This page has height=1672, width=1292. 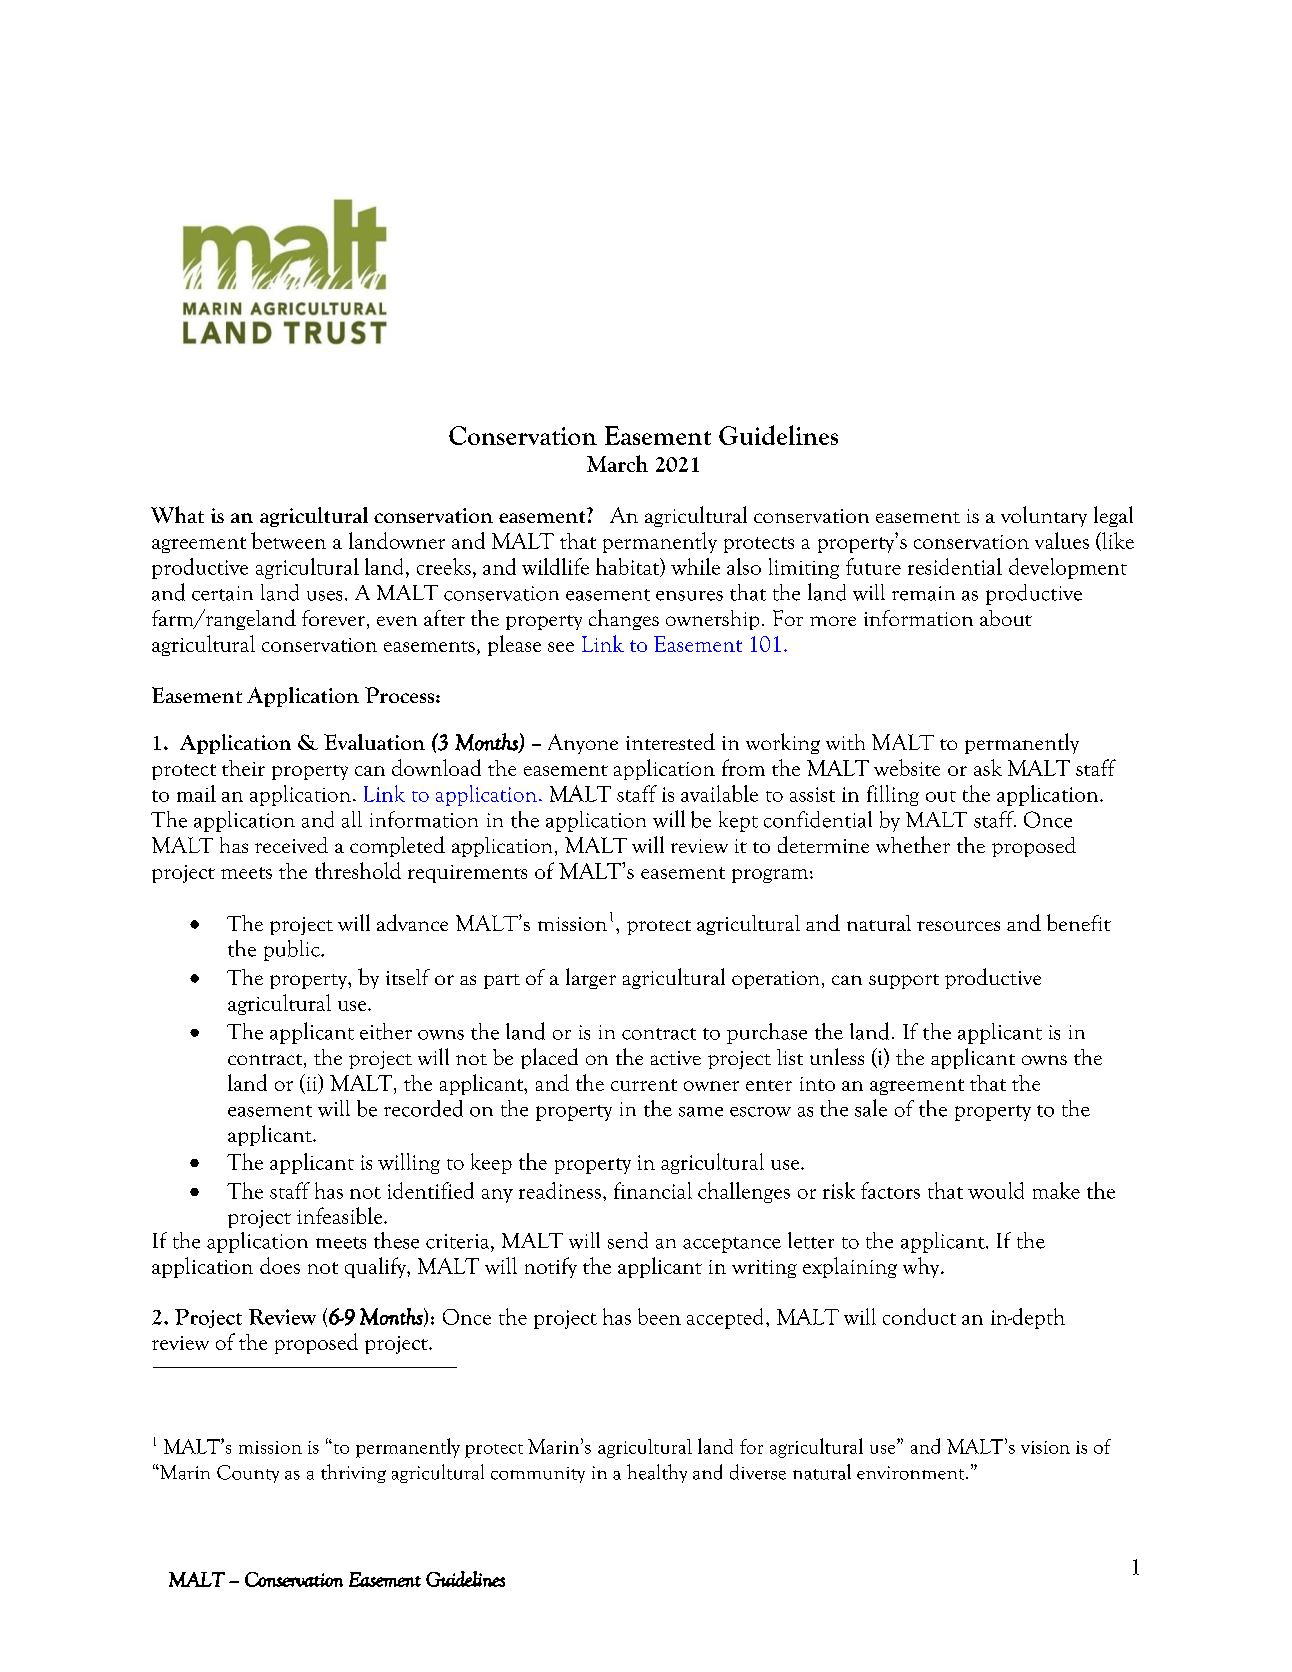 What do you see at coordinates (1044, 516) in the page?
I see `voluntary` at bounding box center [1044, 516].
